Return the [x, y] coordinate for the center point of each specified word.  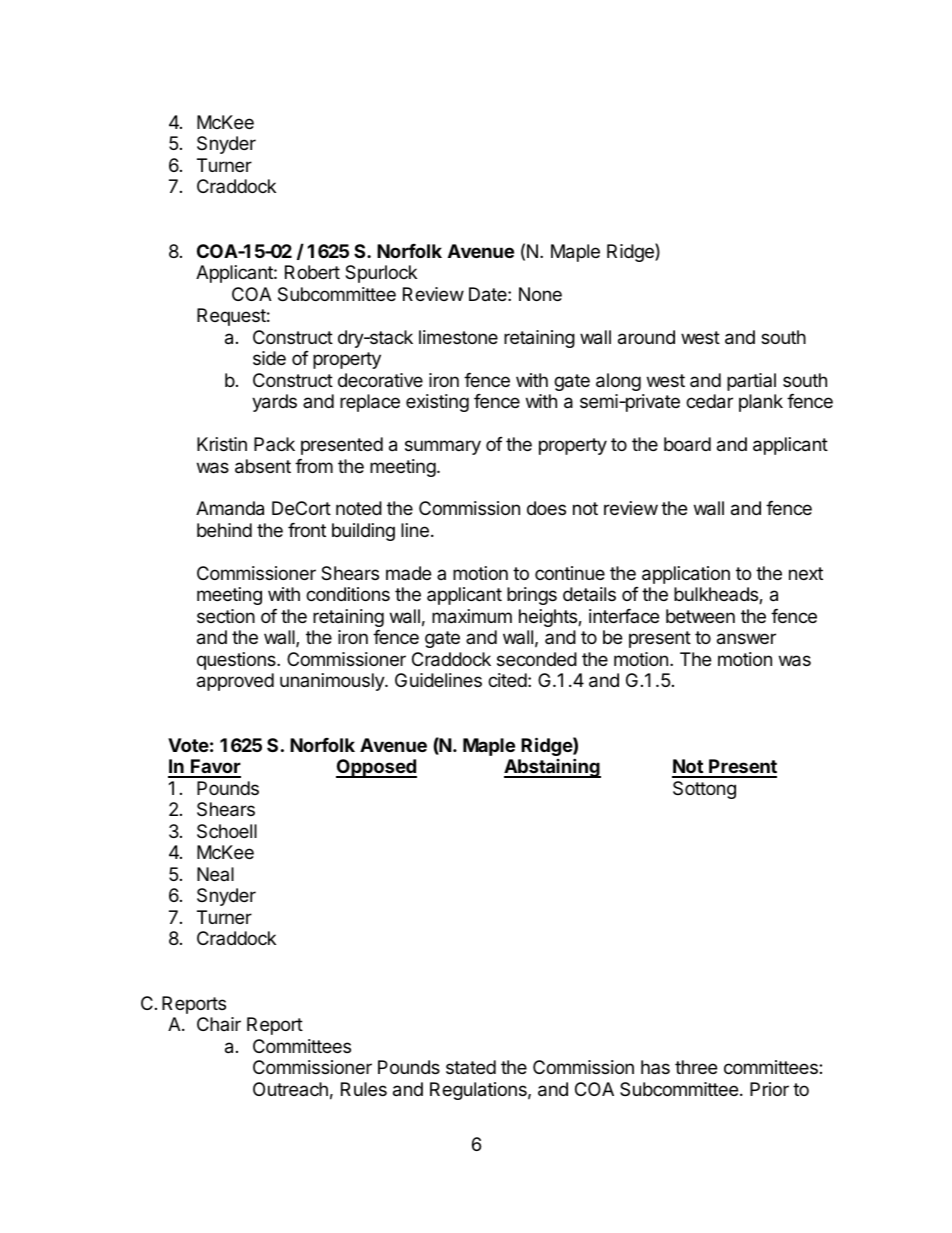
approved [235, 682]
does [546, 508]
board [687, 444]
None [540, 294]
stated [471, 1067]
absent [263, 466]
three [696, 1067]
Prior [769, 1089]
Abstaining [552, 768]
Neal [215, 874]
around [646, 337]
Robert [312, 272]
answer [746, 639]
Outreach [290, 1089]
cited [507, 680]
